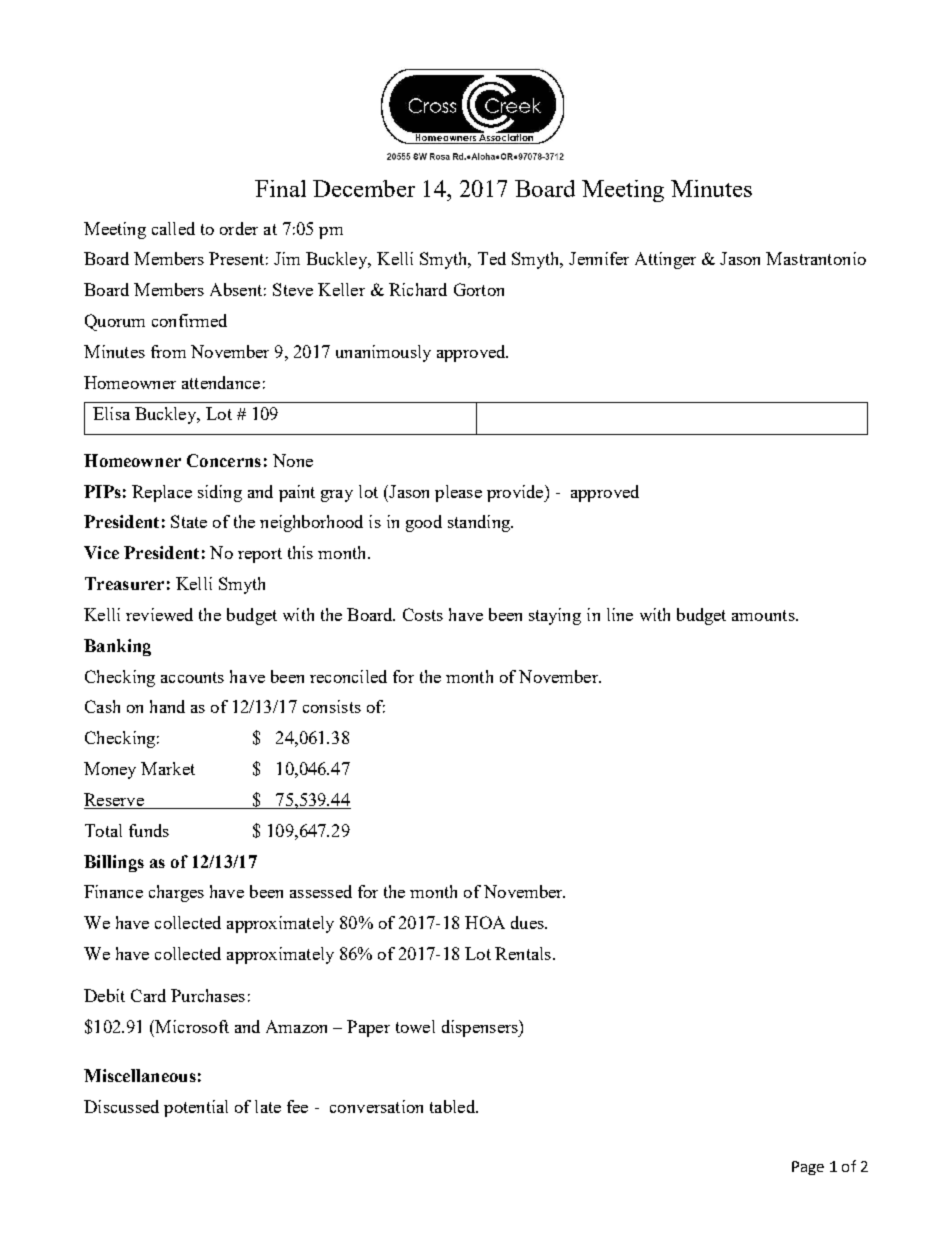 Image resolution: width=952 pixels, height=1233 pixels. Describe the element at coordinates (423, 614) in the page. I see `Costs` at that location.
